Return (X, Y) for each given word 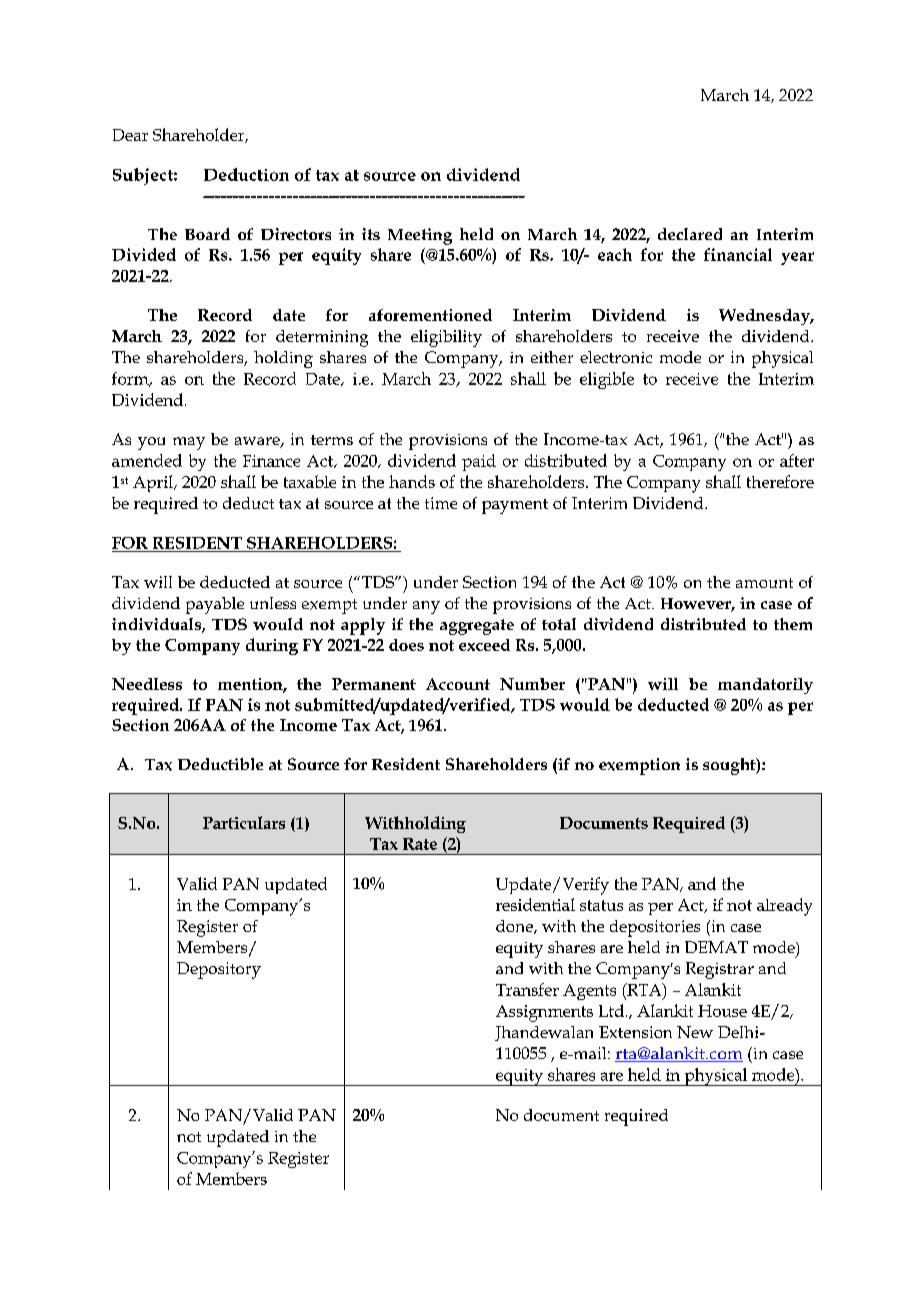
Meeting (420, 236)
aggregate (477, 627)
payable (215, 605)
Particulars (244, 822)
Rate (420, 844)
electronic (616, 357)
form (131, 379)
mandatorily (765, 686)
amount (764, 583)
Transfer (527, 989)
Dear (130, 135)
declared (690, 234)
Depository (219, 970)
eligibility (446, 338)
